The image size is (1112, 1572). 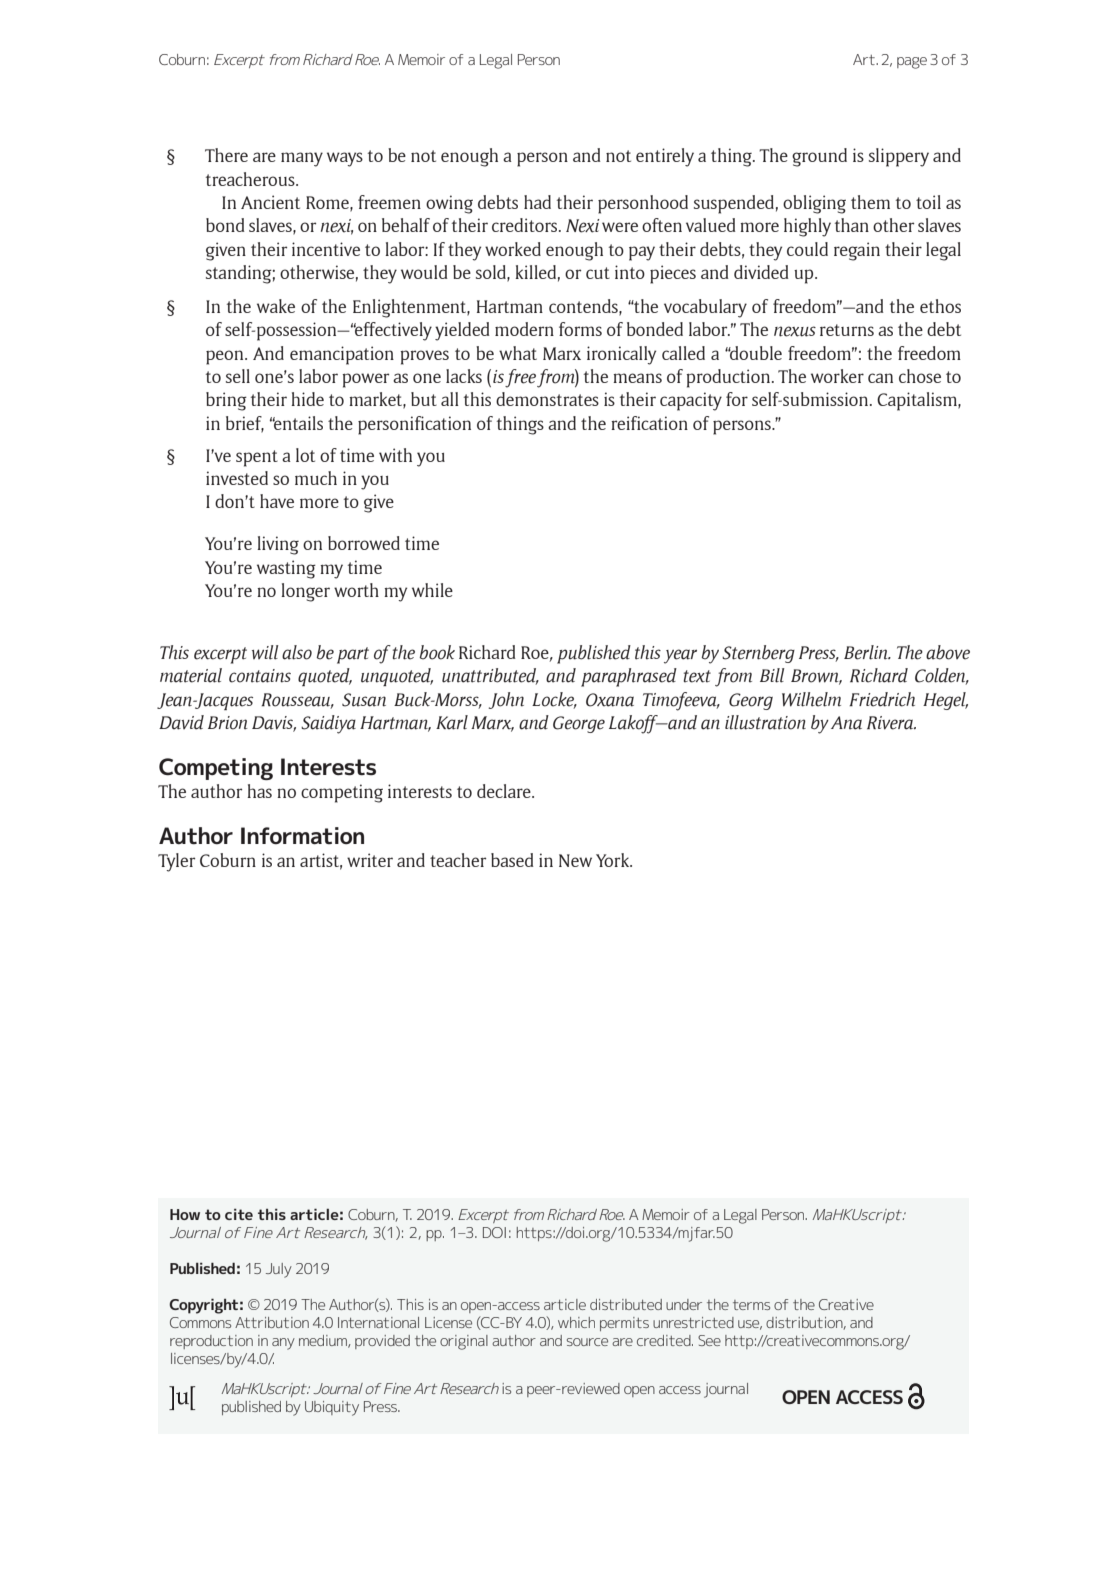 What do you see at coordinates (891, 723) in the page?
I see `Rivera` at bounding box center [891, 723].
